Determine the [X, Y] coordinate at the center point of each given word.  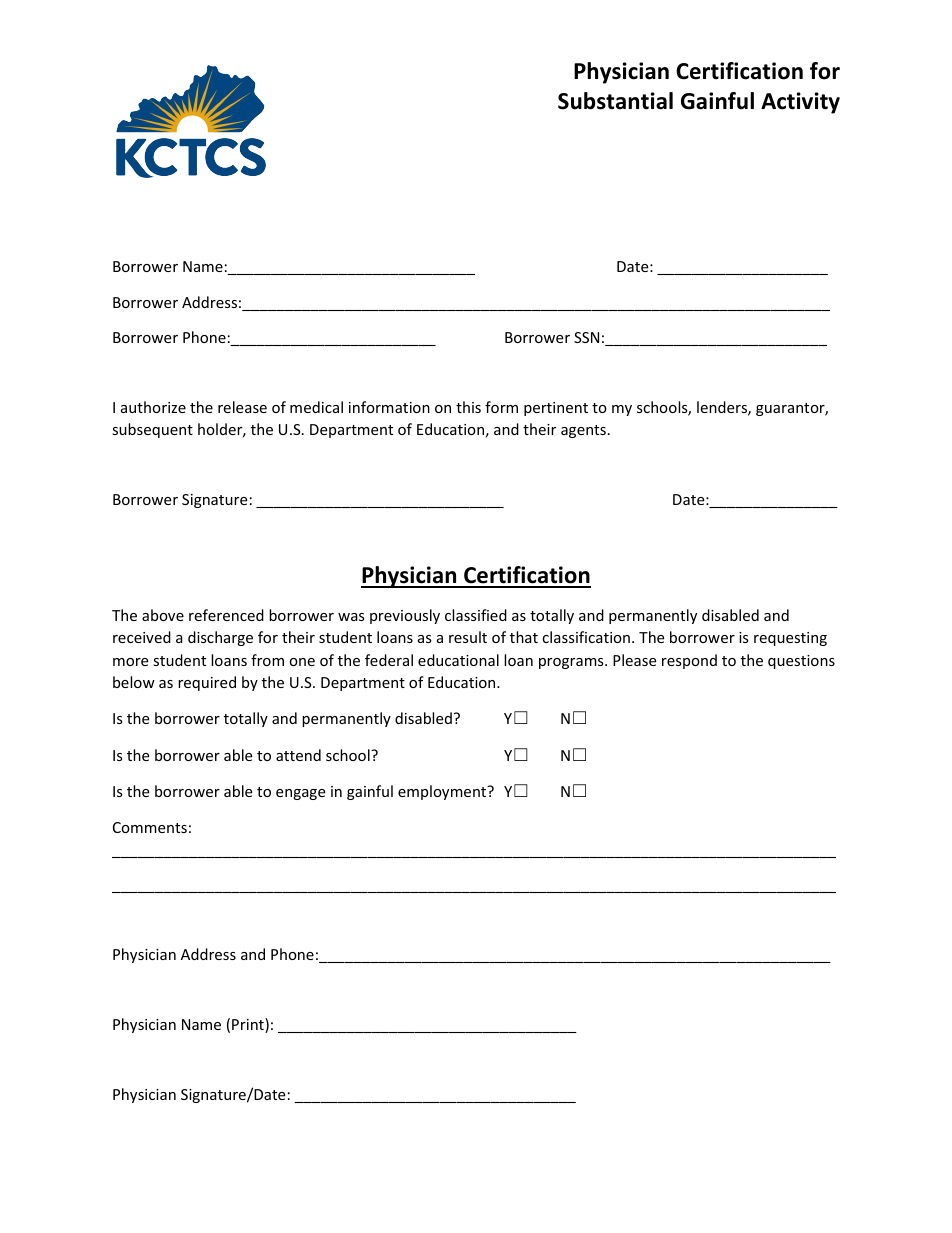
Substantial [615, 101]
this [468, 407]
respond [689, 661]
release [242, 407]
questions [801, 662]
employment [443, 792]
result [468, 637]
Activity [800, 103]
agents [583, 431]
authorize [153, 407]
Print [249, 1025]
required [207, 683]
